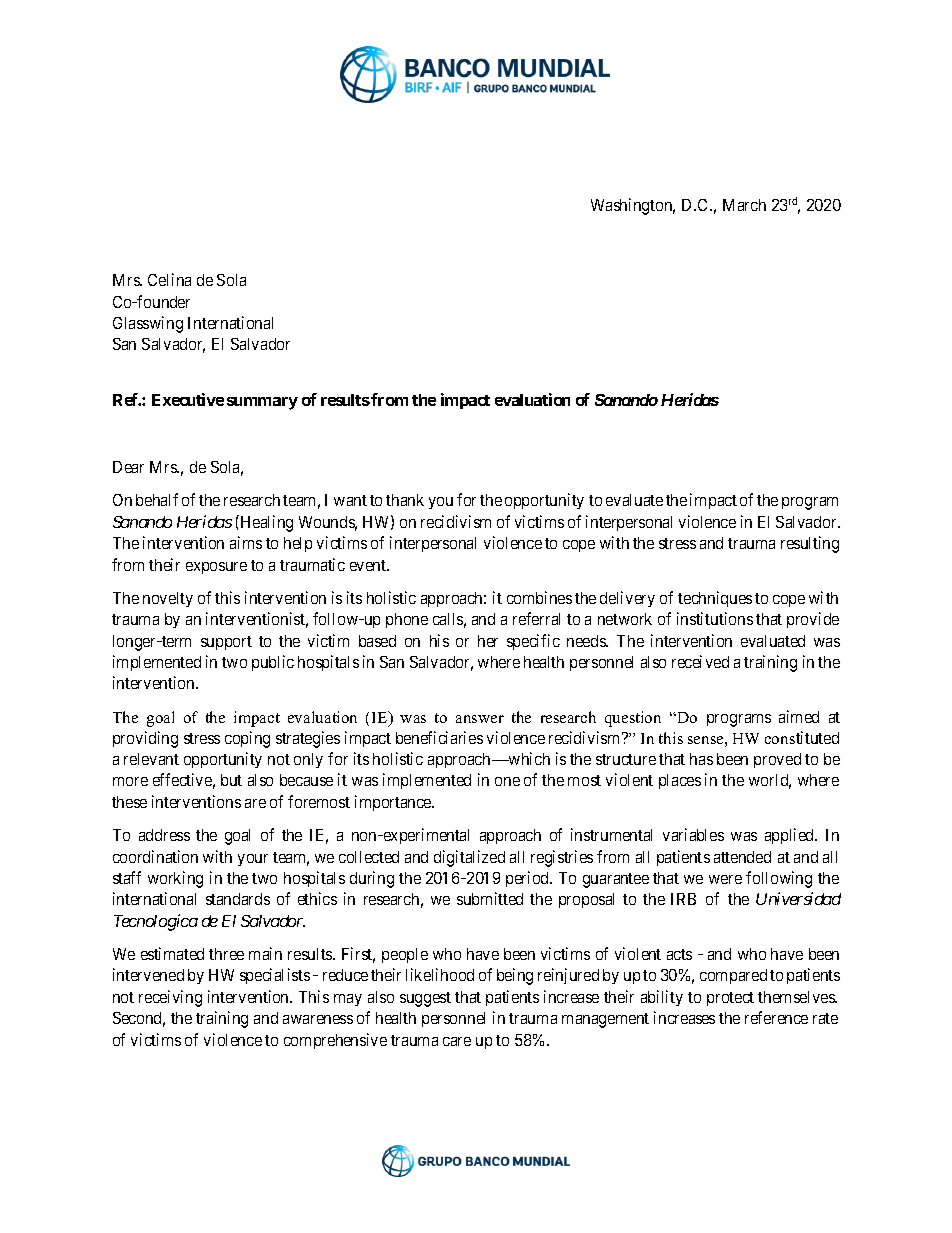  What do you see at coordinates (170, 998) in the screenshot?
I see `receiving` at bounding box center [170, 998].
